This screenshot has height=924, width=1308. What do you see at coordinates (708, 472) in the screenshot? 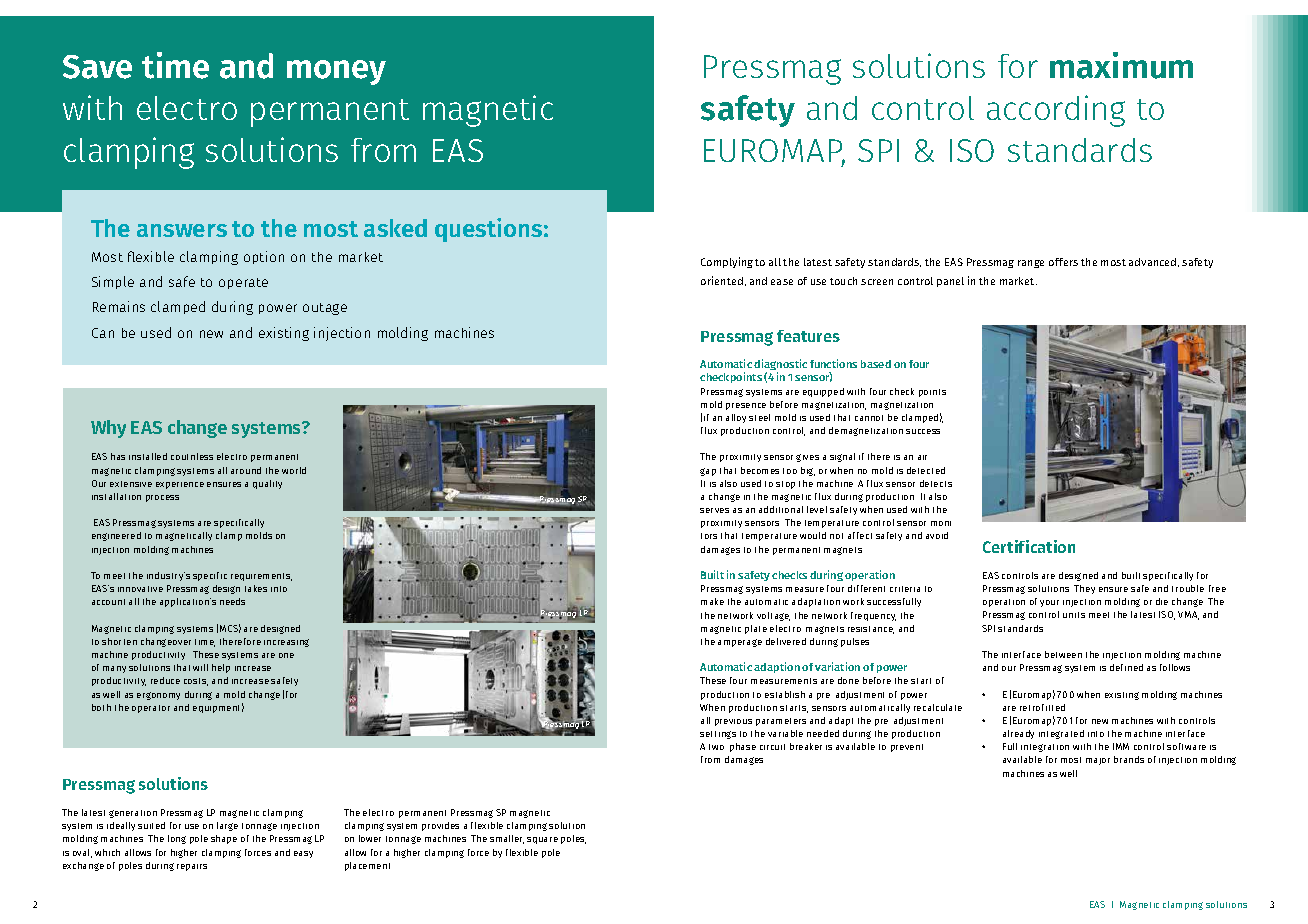
I see `gap` at bounding box center [708, 472].
